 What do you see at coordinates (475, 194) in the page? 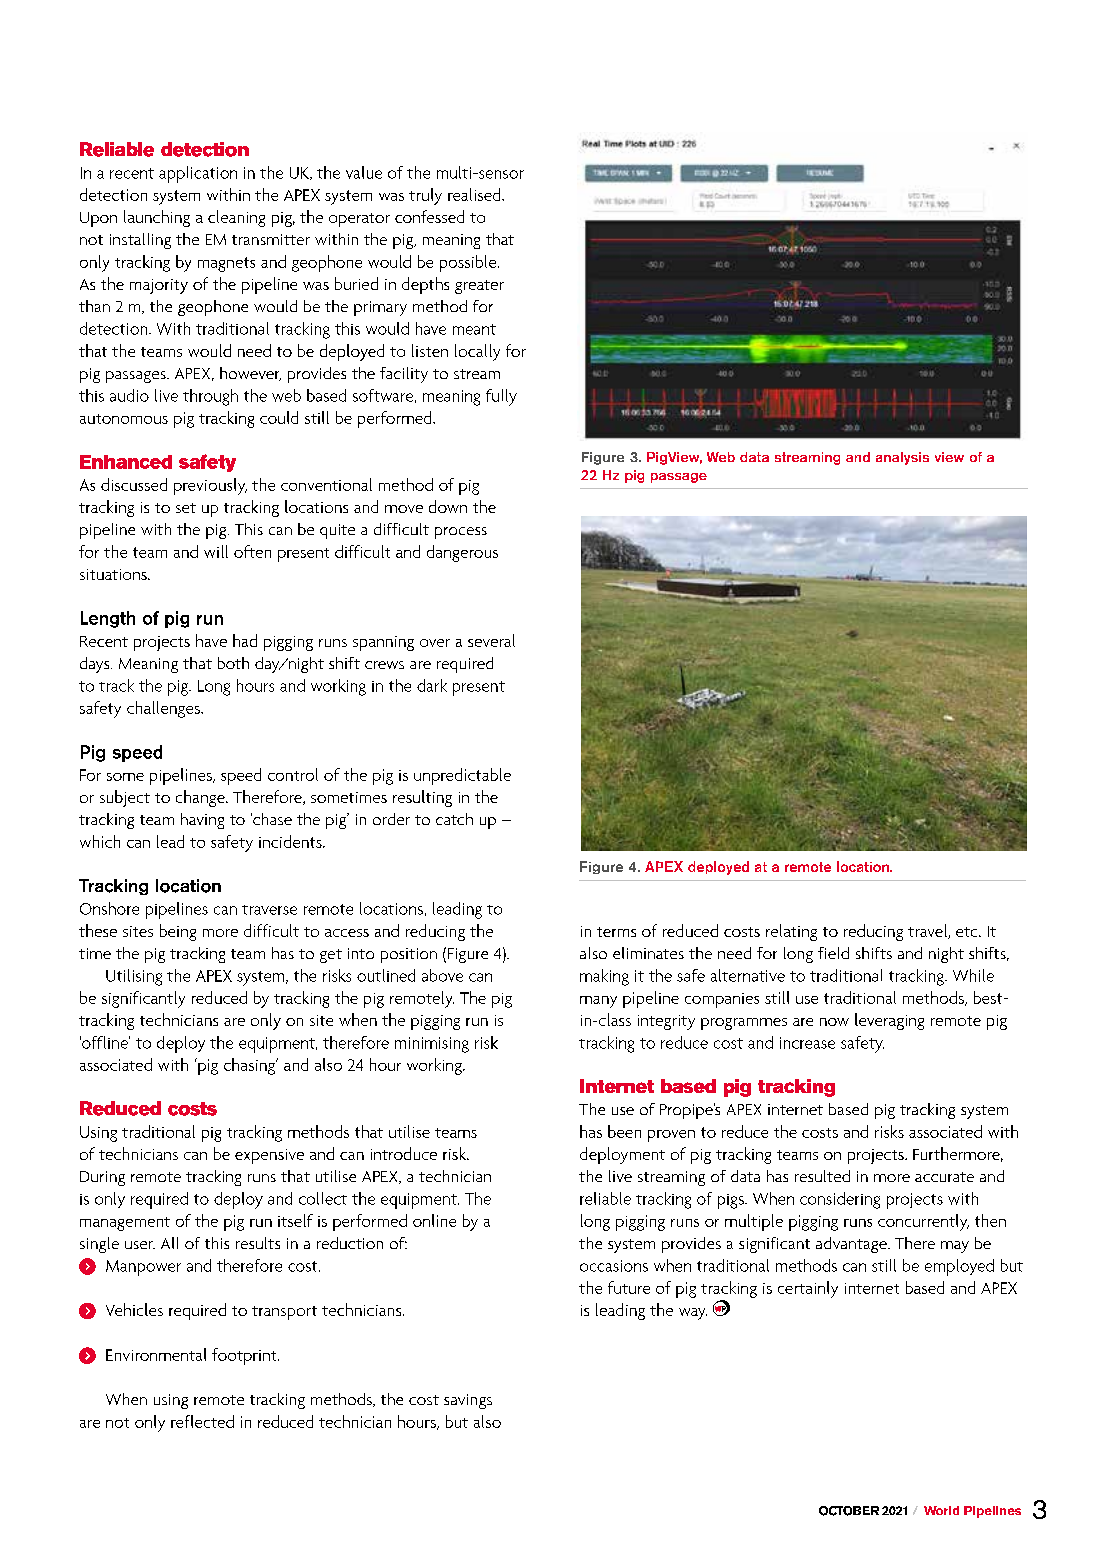
I see `realised` at bounding box center [475, 194].
